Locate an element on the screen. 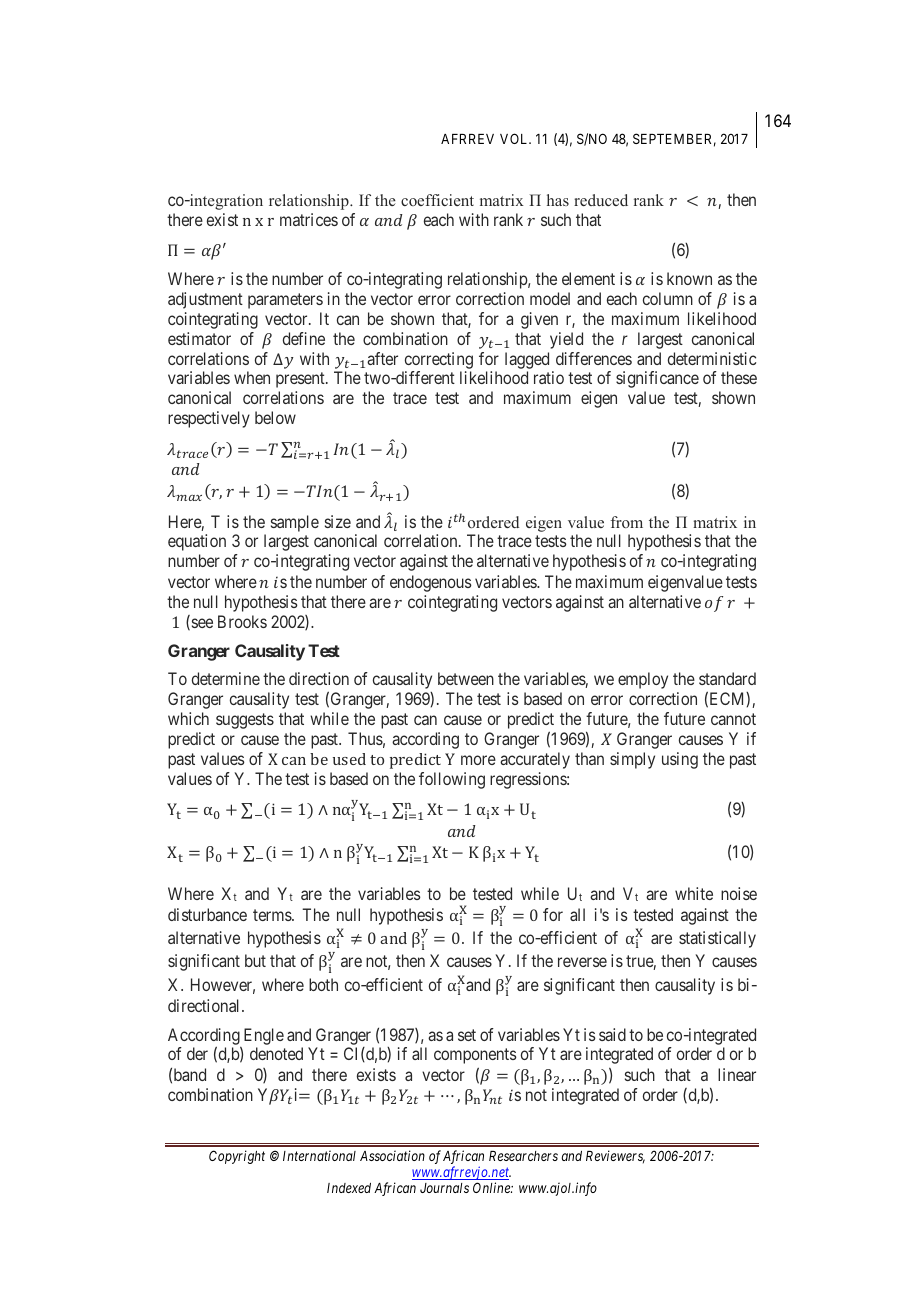 This screenshot has width=924, height=1308. following is located at coordinates (452, 780).
